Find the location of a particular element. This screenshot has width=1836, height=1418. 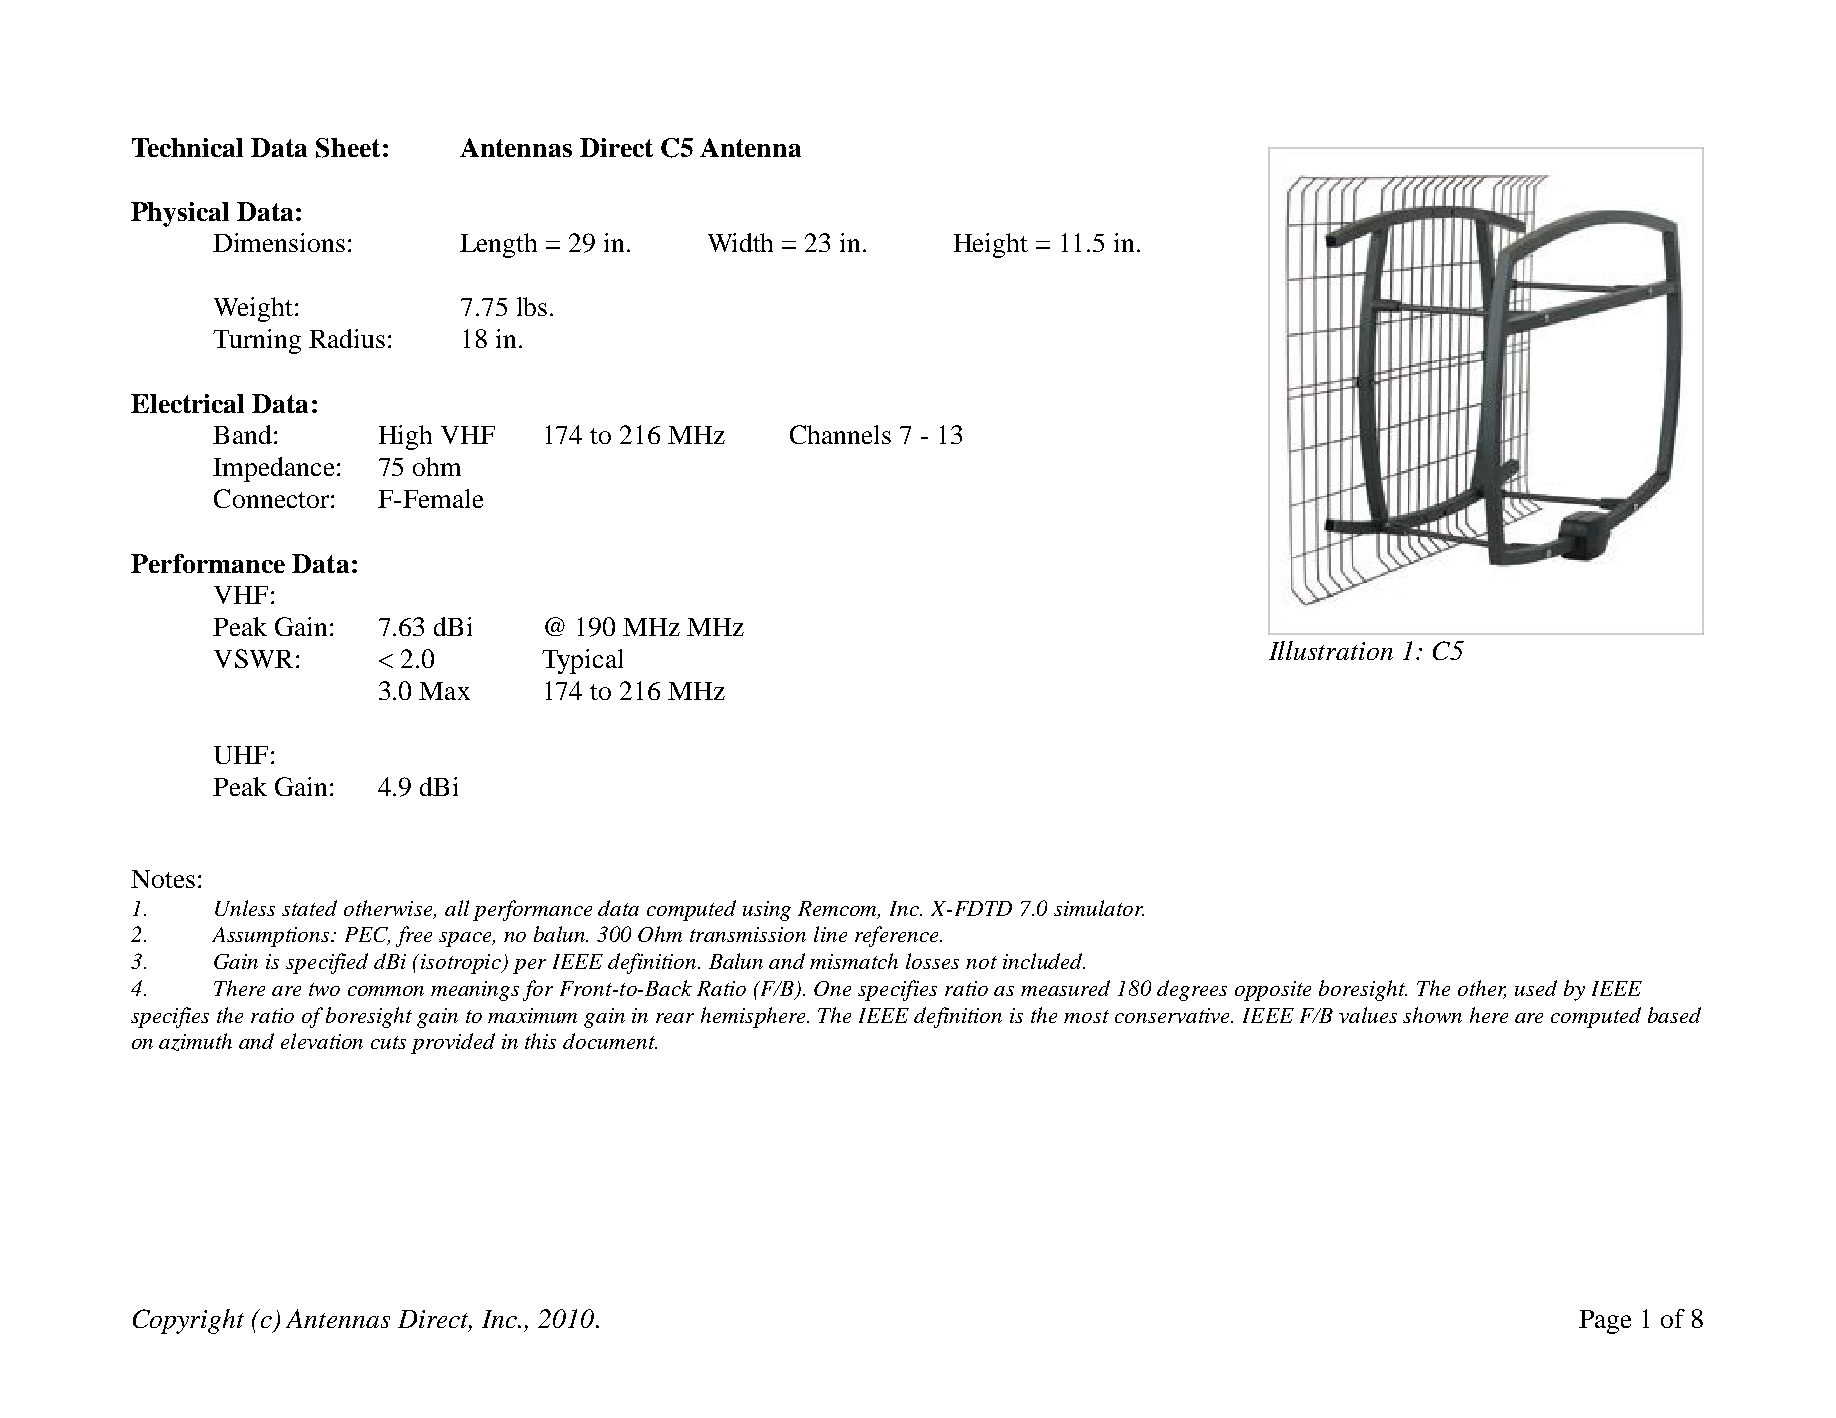

lbs is located at coordinates (532, 306).
